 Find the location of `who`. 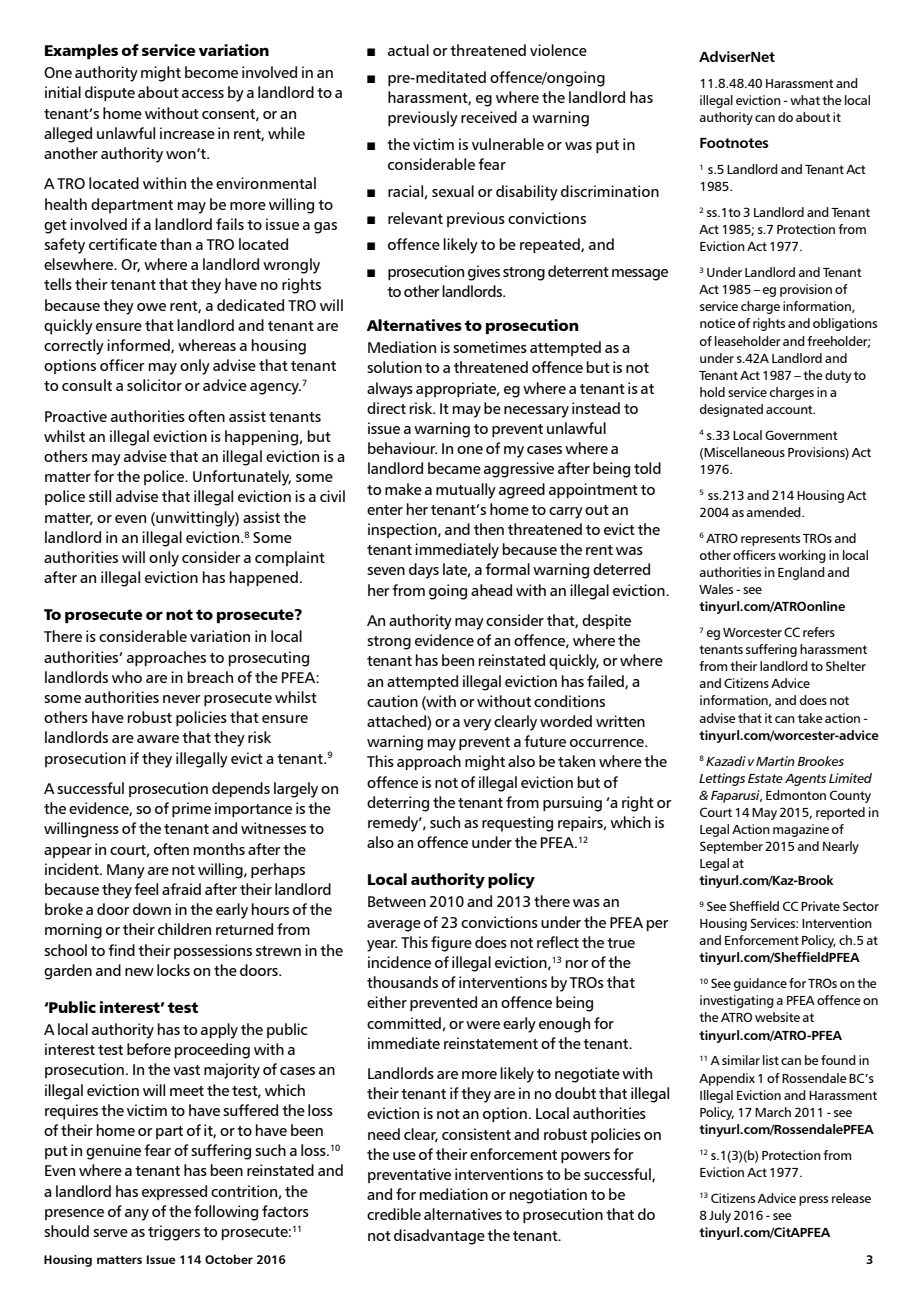

who is located at coordinates (127, 677).
